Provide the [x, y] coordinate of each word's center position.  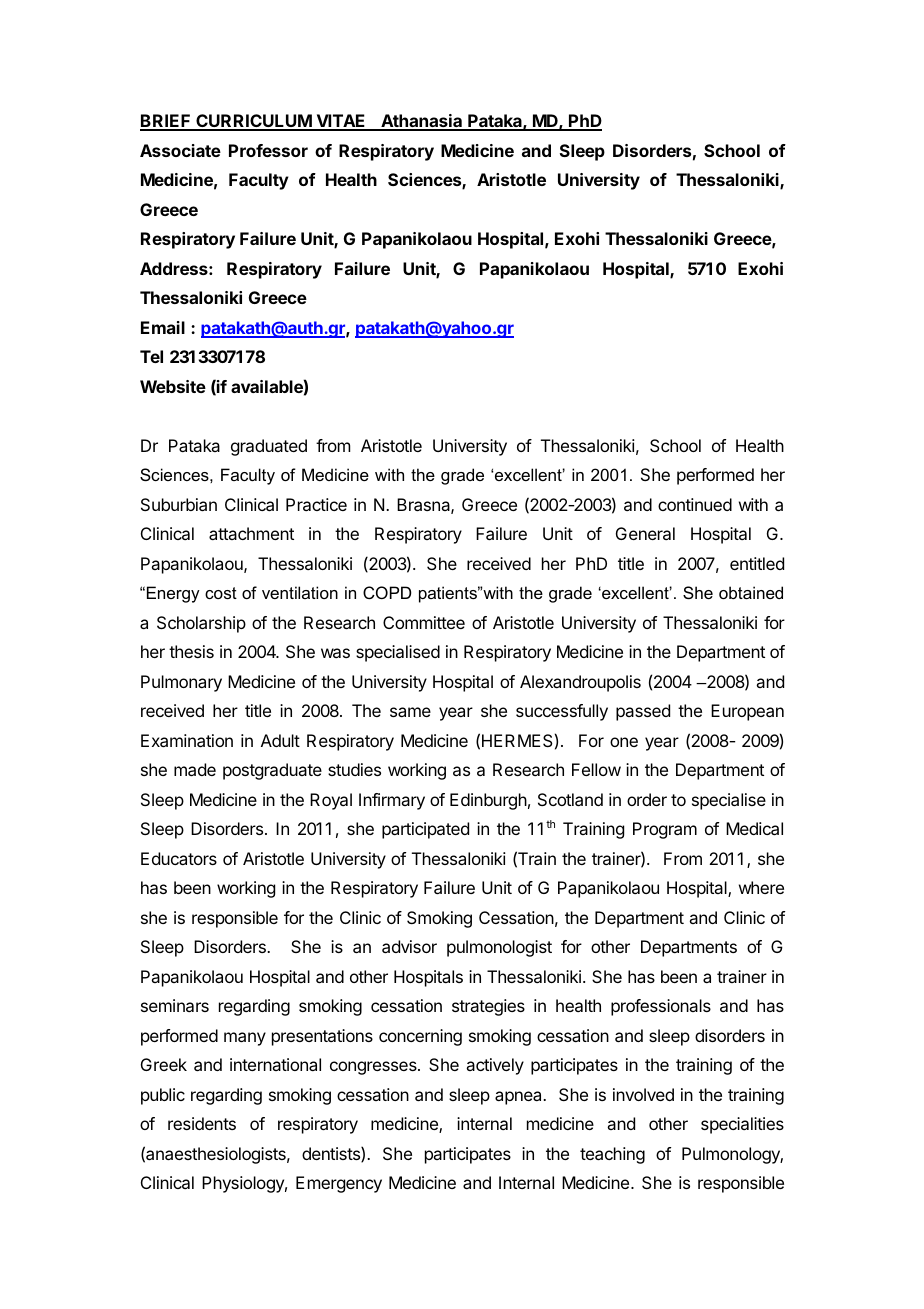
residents [202, 1123]
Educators [179, 858]
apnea [519, 1098]
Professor [268, 150]
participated [425, 830]
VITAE [341, 122]
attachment [251, 533]
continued [695, 504]
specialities [742, 1125]
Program [665, 830]
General [645, 533]
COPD [387, 592]
